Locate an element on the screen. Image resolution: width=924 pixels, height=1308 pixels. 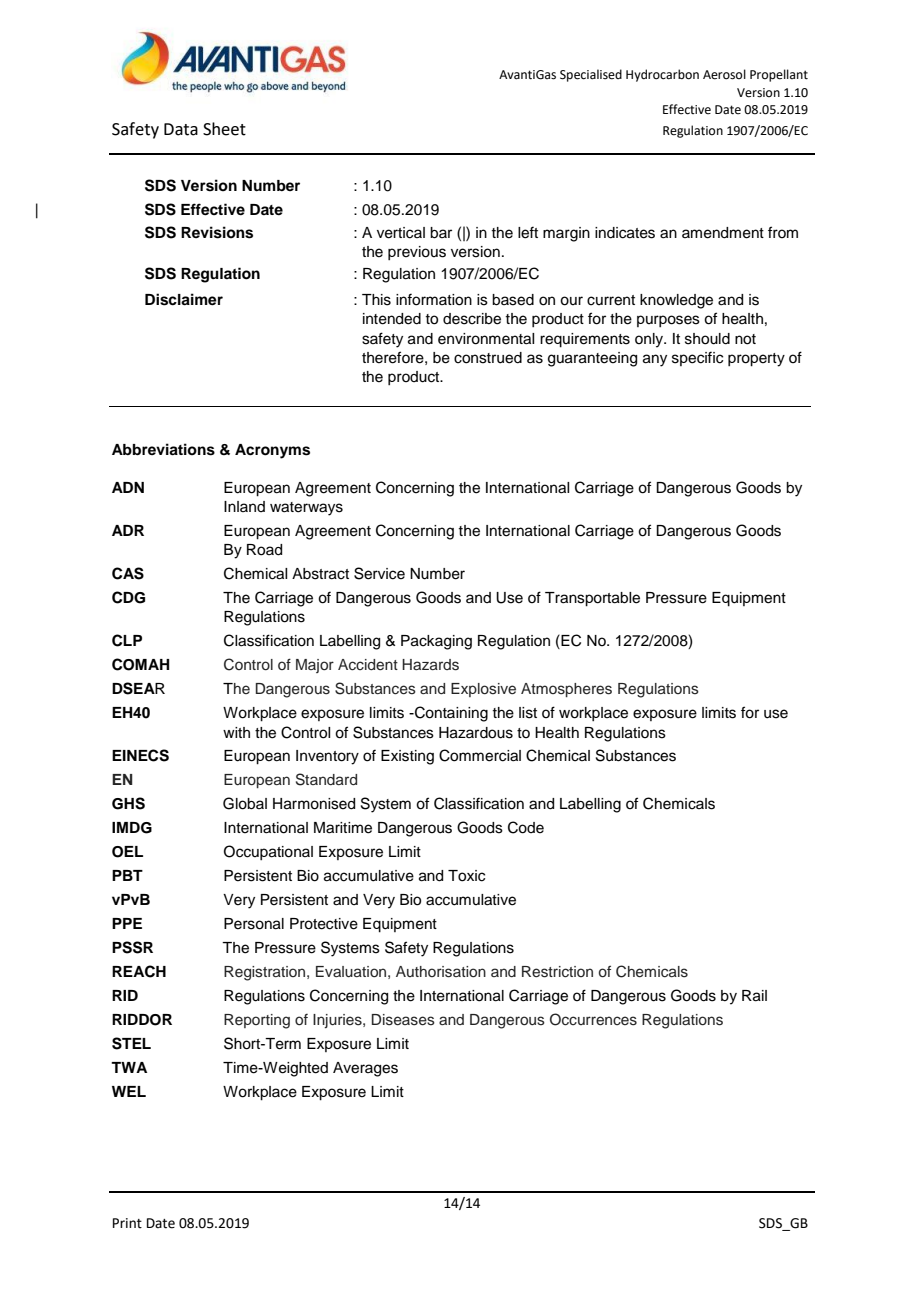
CLP is located at coordinates (127, 640).
